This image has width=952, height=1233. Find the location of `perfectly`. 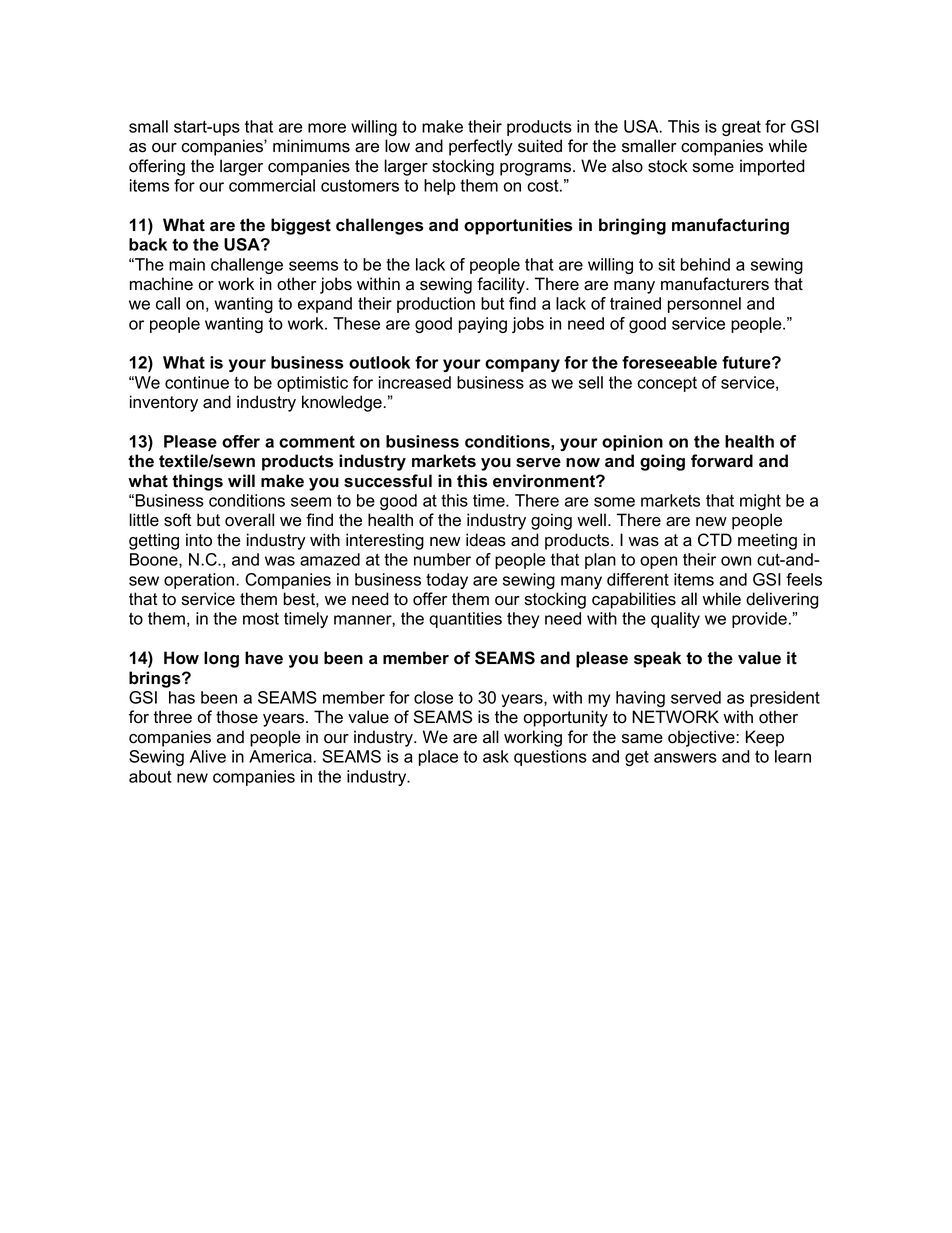

perfectly is located at coordinates (481, 147).
